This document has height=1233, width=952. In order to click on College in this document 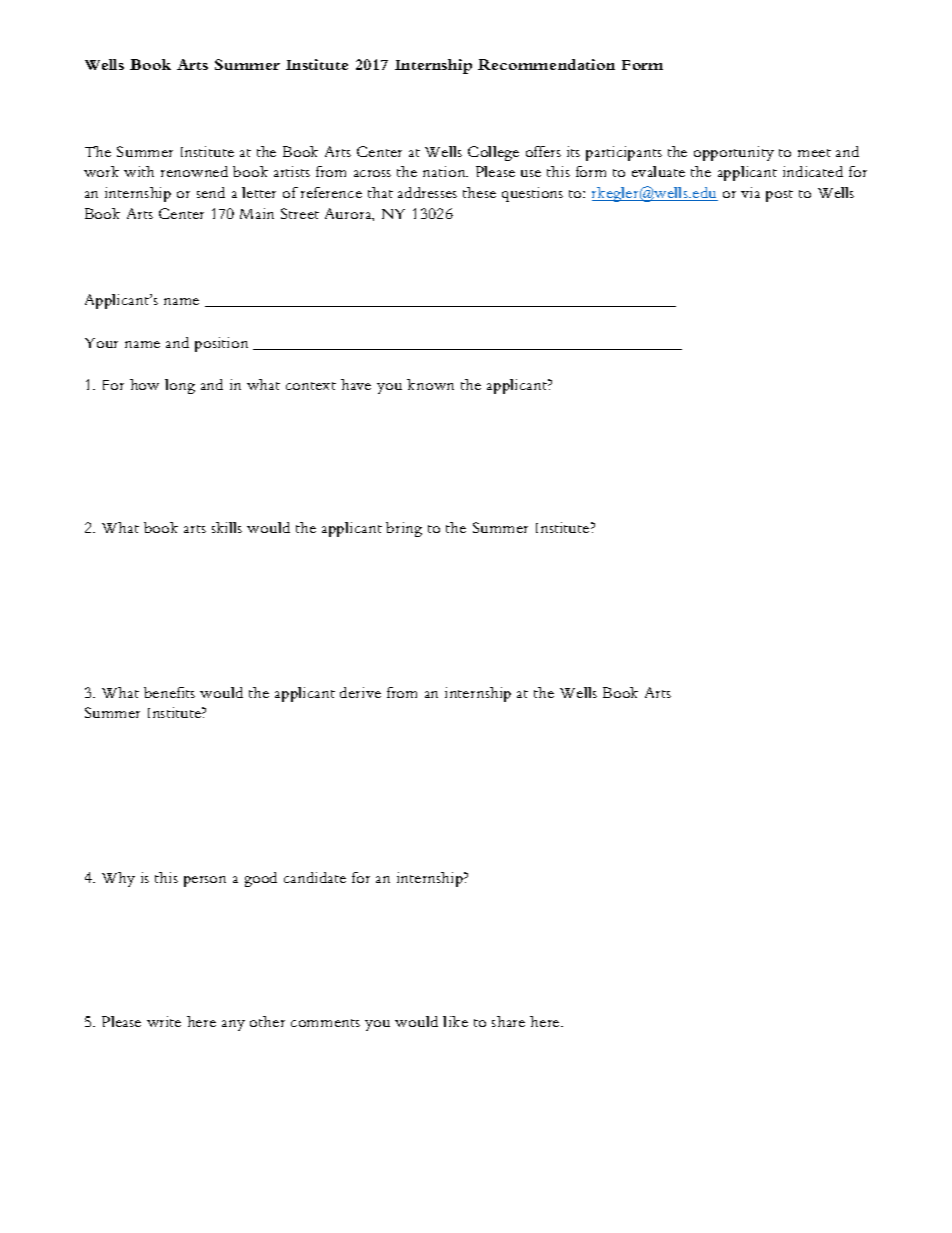, I will do `click(493, 153)`.
